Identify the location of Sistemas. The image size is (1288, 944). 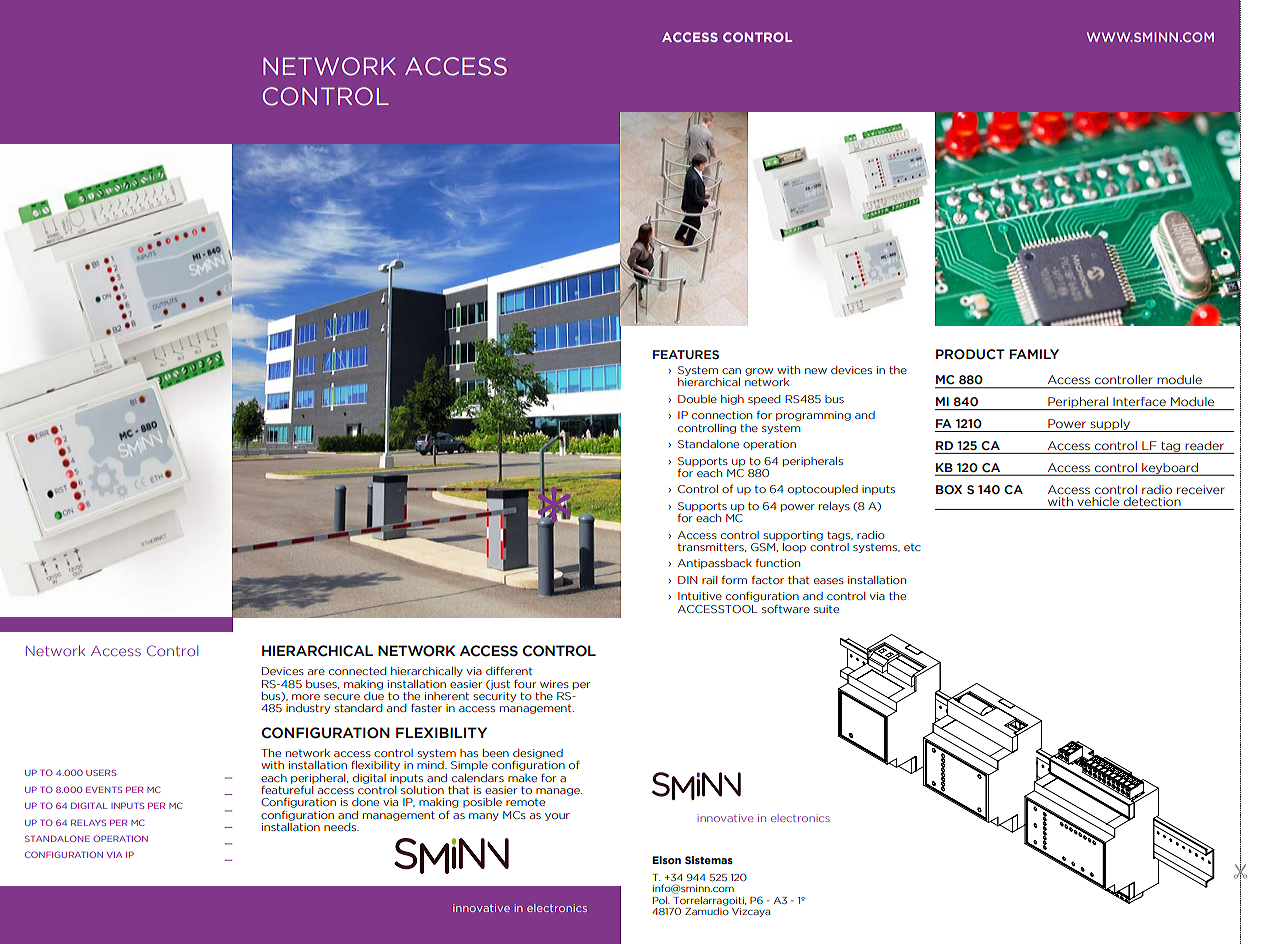
(709, 860).
